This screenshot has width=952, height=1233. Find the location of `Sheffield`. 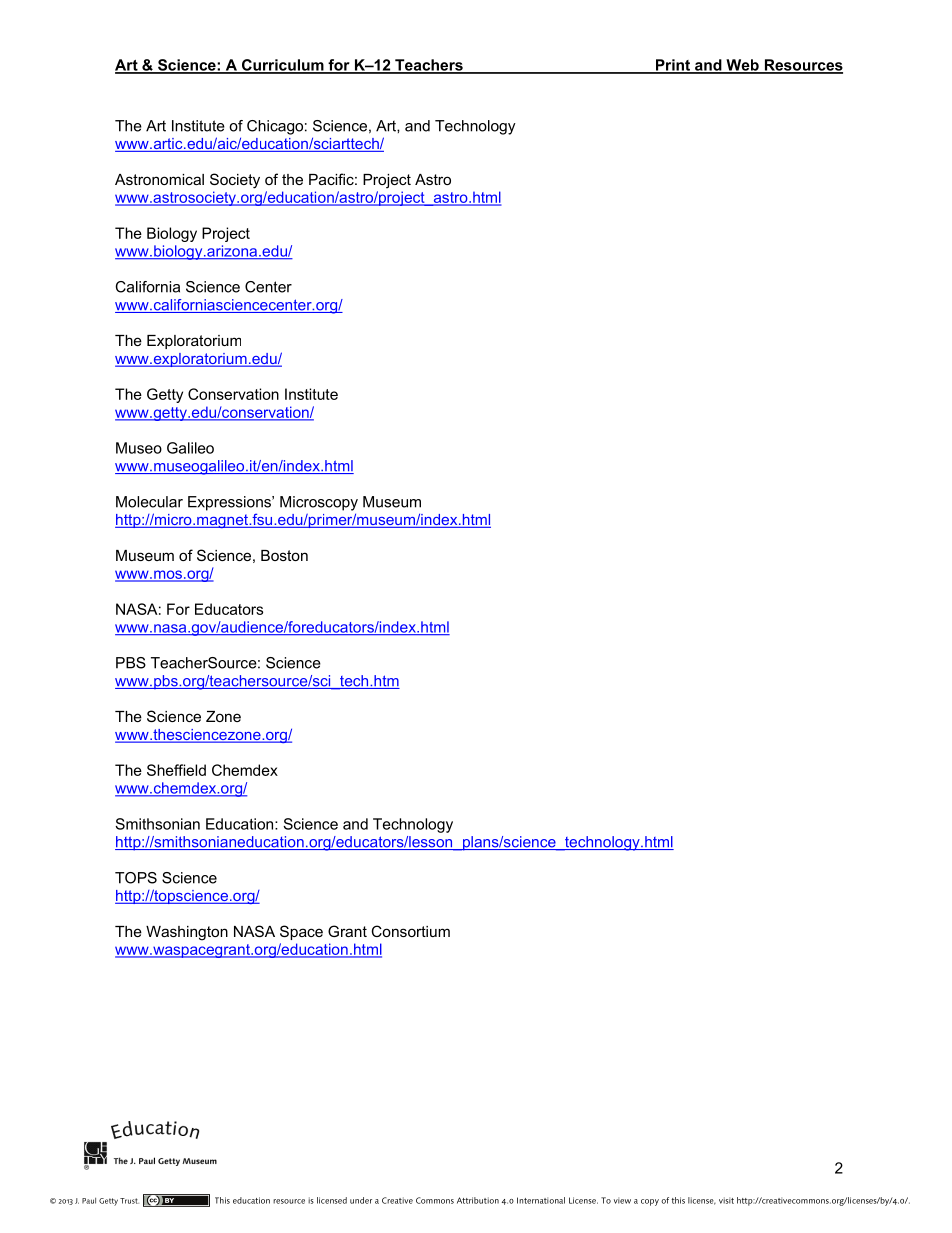

Sheffield is located at coordinates (176, 770).
